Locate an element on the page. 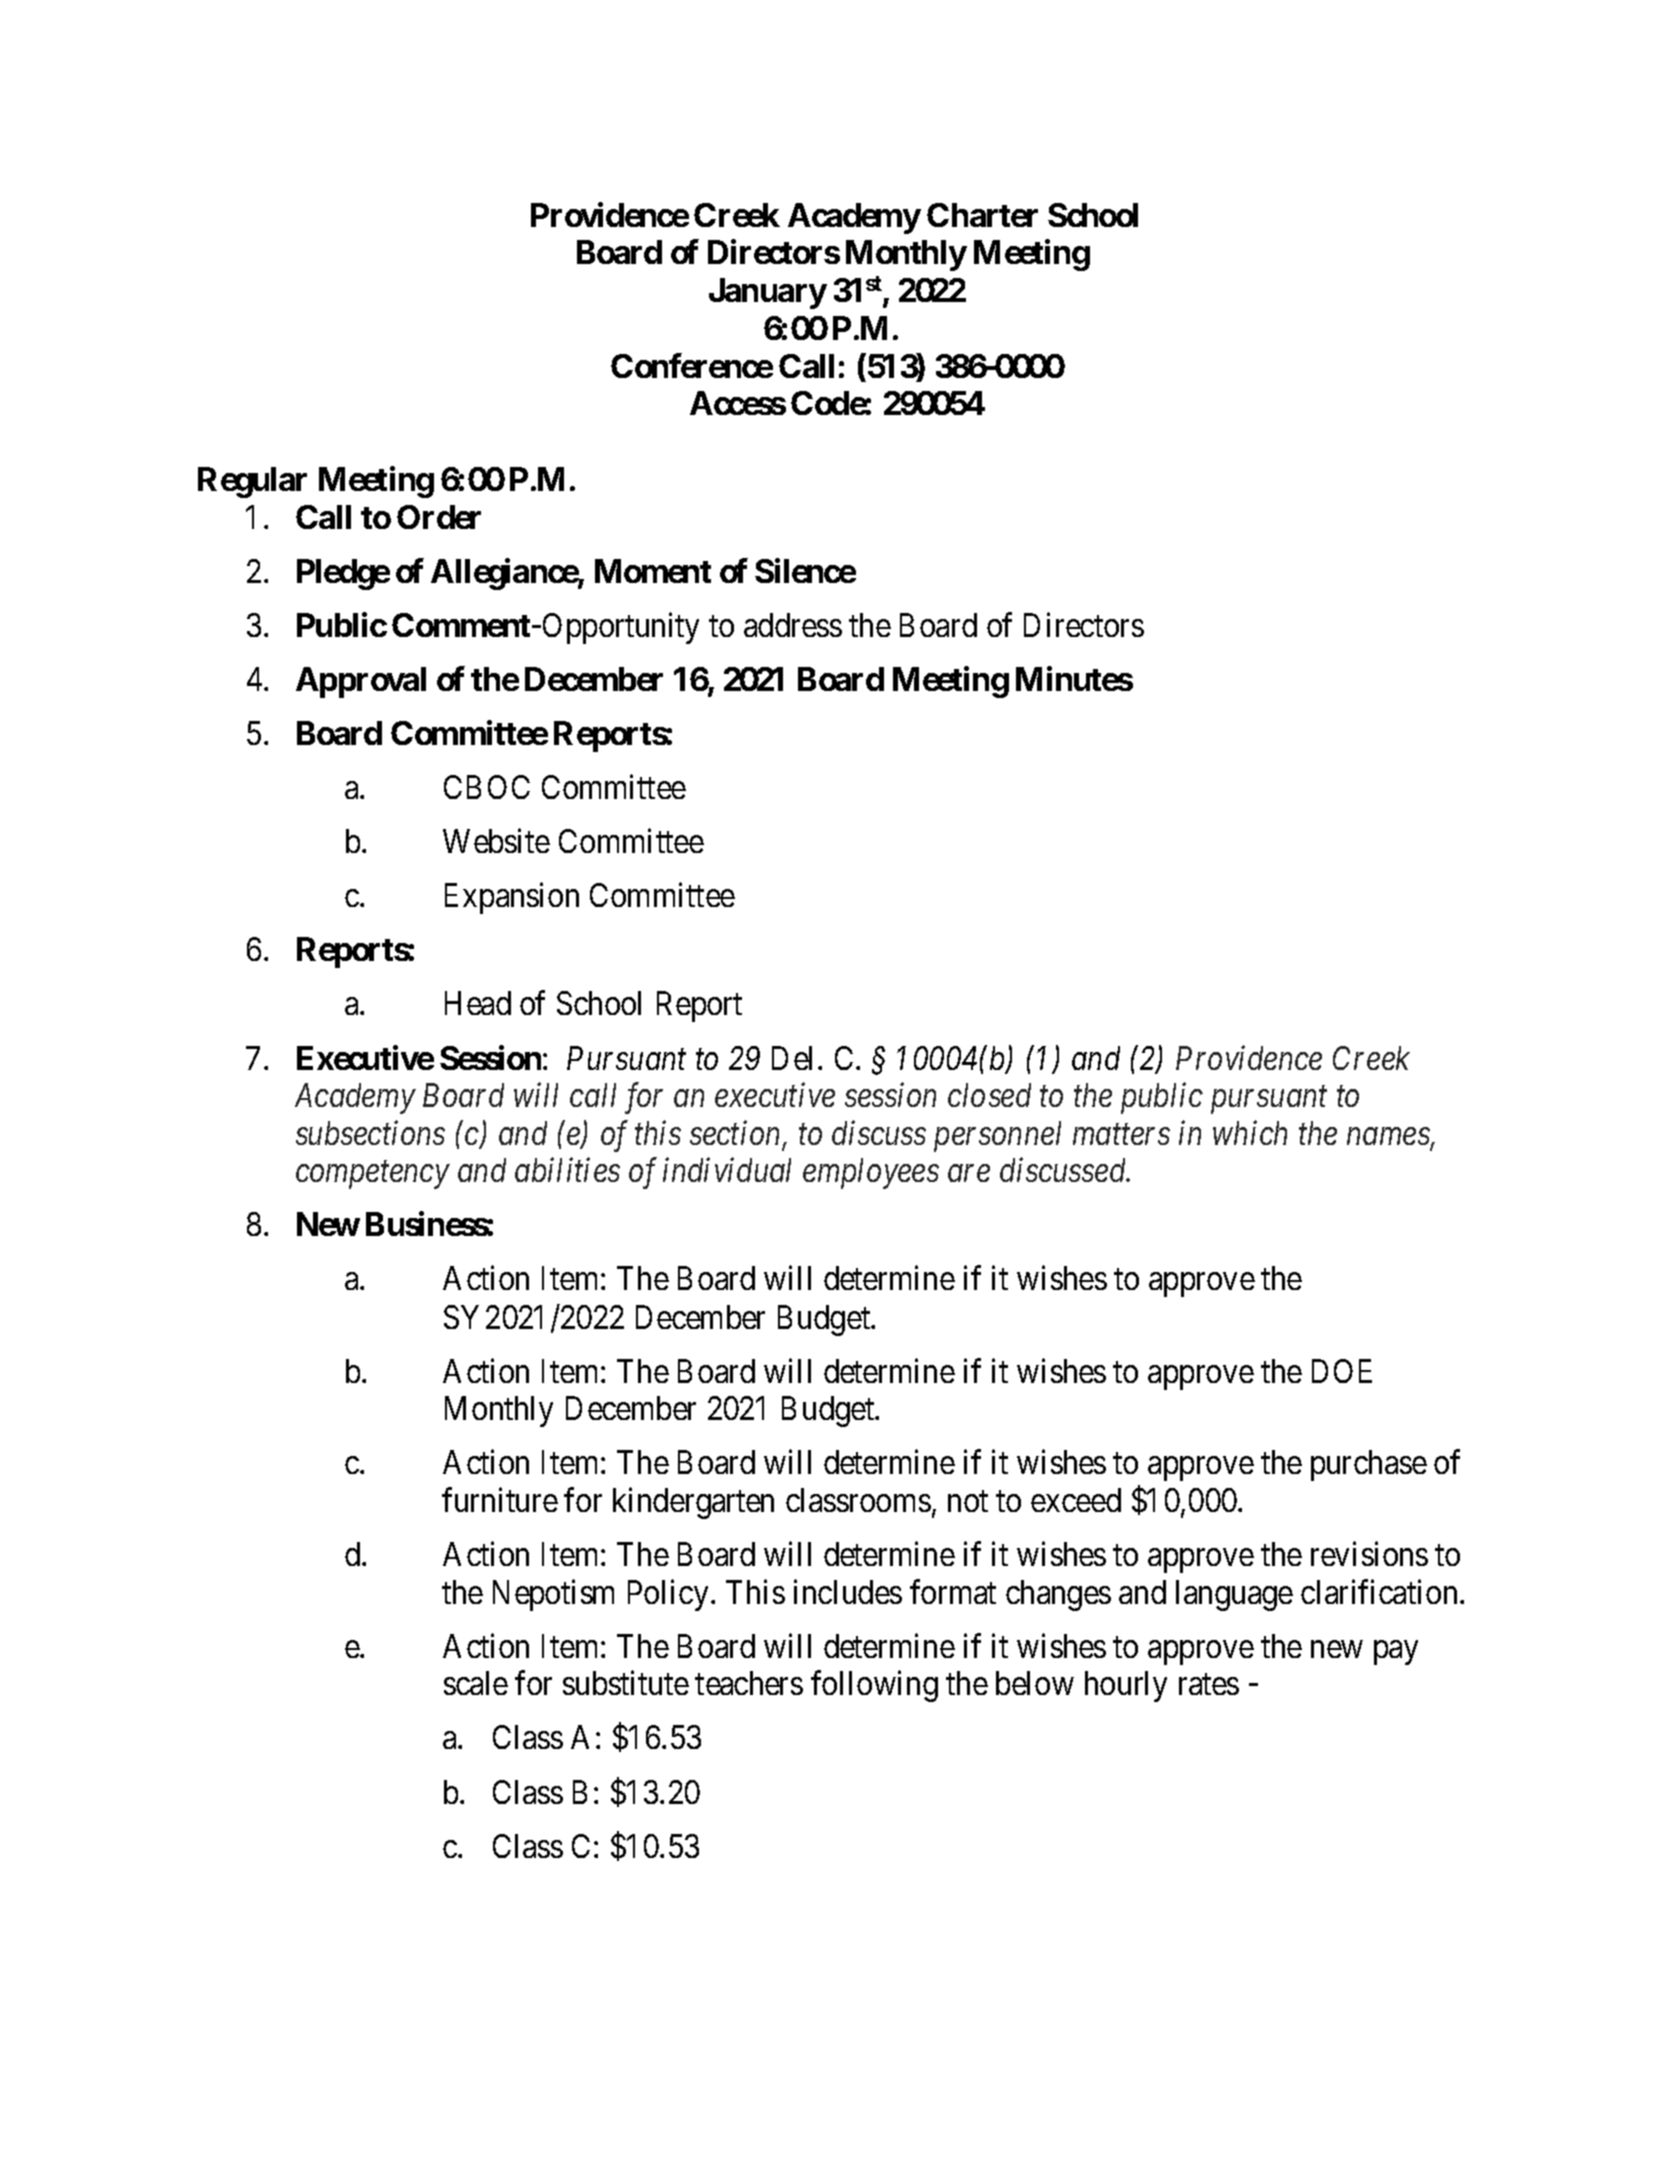 The height and width of the document is (2163, 1671). Regular is located at coordinates (252, 482).
